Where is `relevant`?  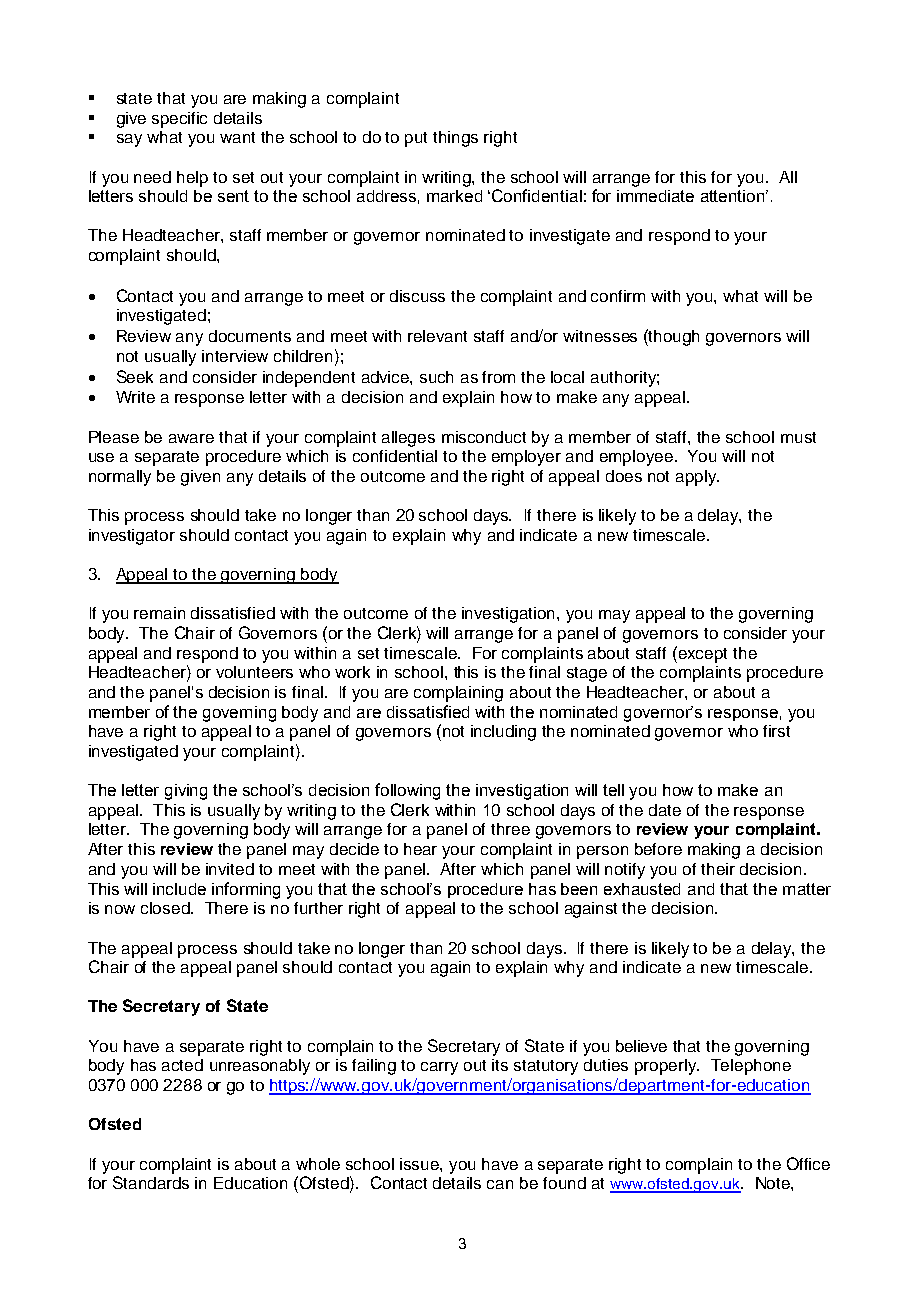 relevant is located at coordinates (437, 336).
